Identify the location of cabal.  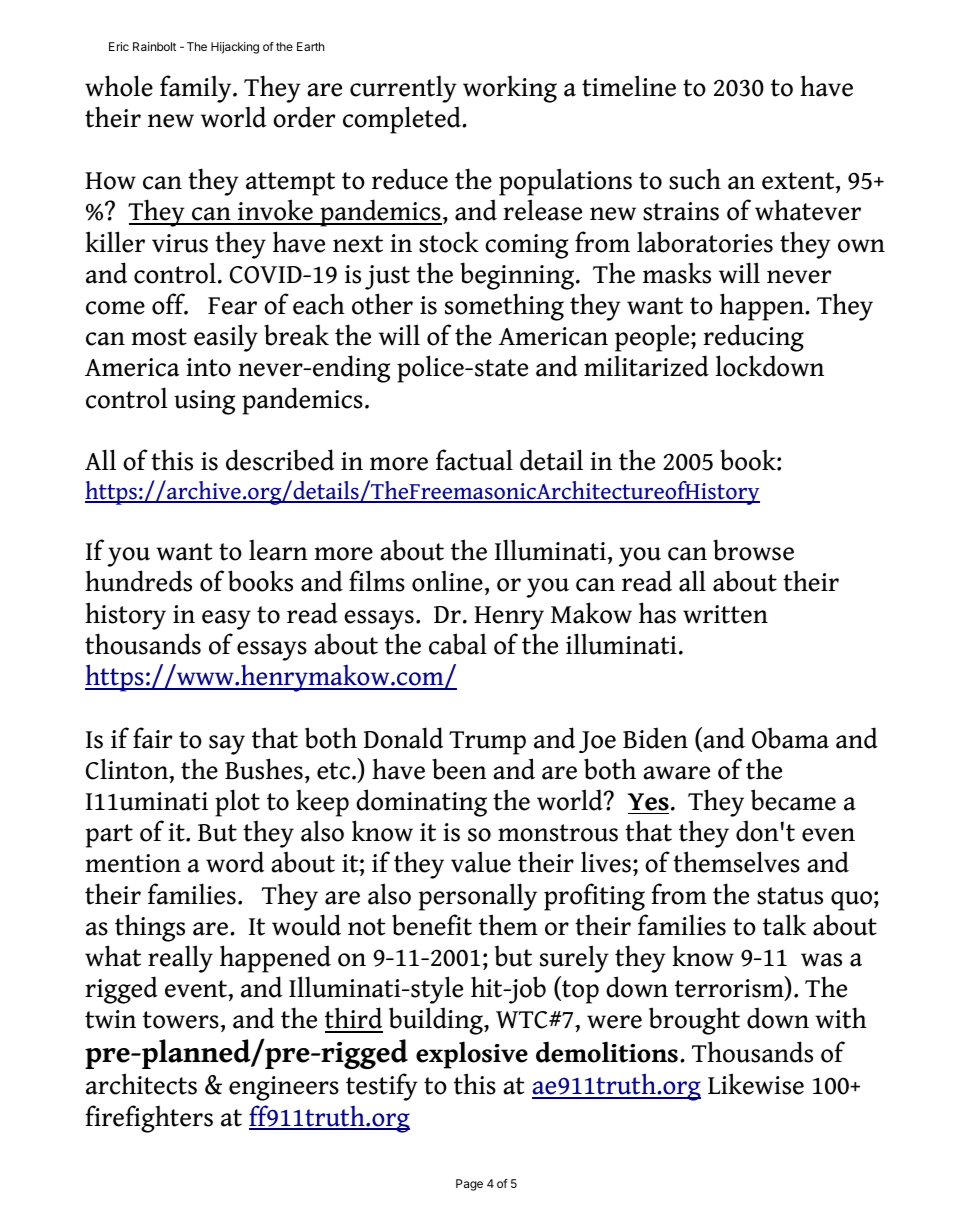
(458, 644).
